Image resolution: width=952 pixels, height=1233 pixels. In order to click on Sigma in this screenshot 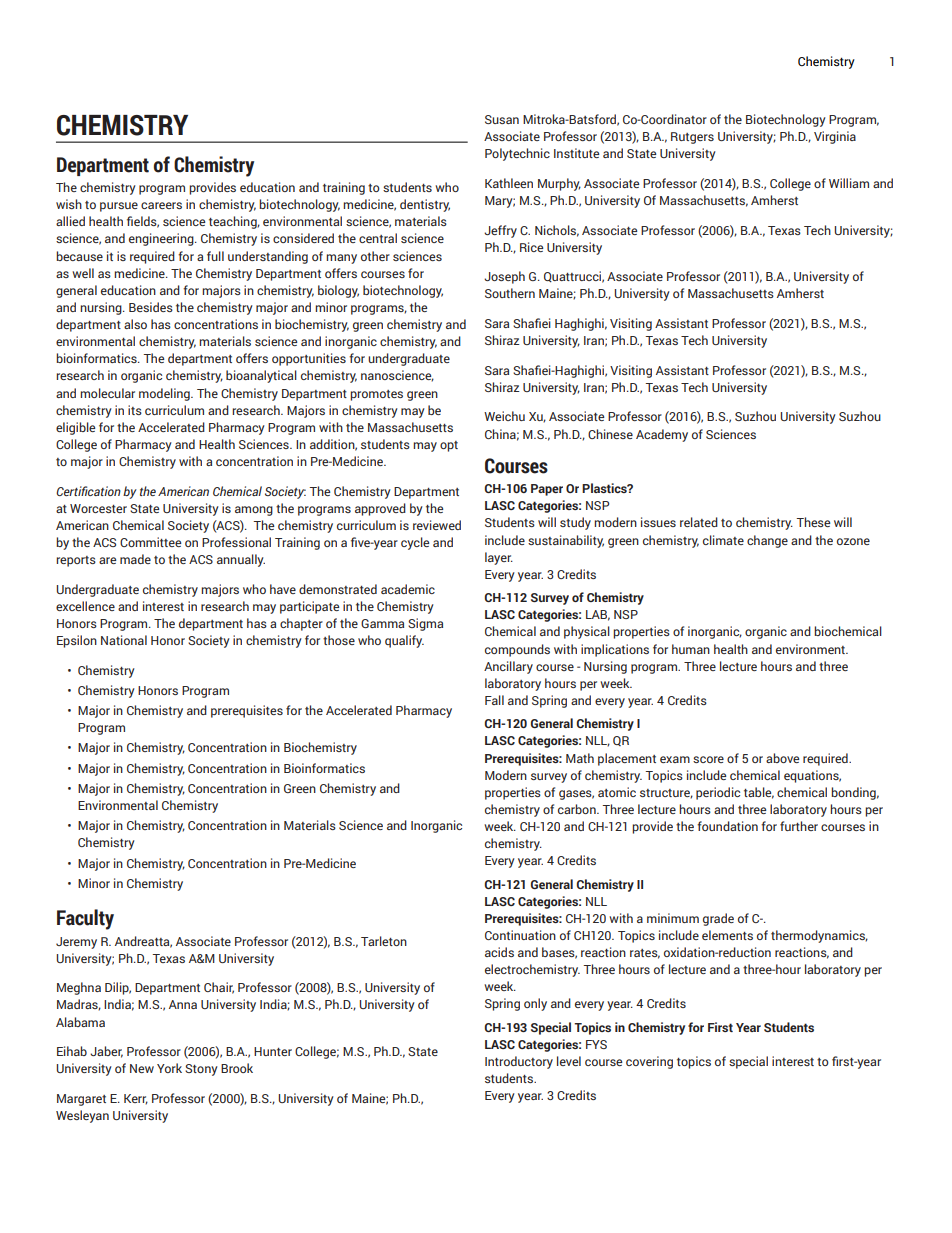, I will do `click(425, 624)`.
